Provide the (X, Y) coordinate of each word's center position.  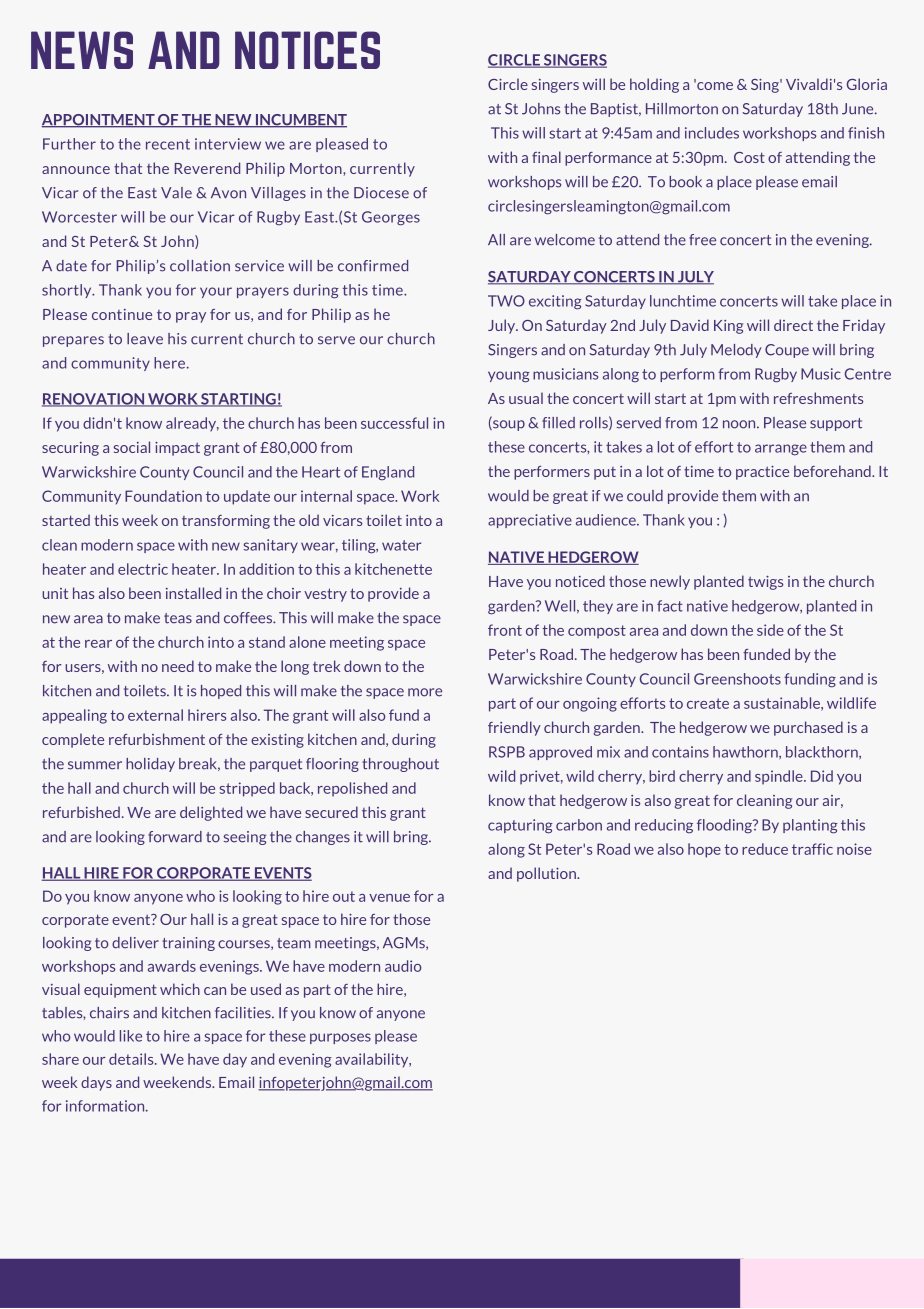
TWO (506, 301)
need (178, 666)
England (388, 473)
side (770, 630)
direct (793, 325)
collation (200, 266)
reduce (765, 849)
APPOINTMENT (99, 121)
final (546, 157)
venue (389, 898)
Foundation (163, 496)
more (425, 692)
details (132, 1059)
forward (175, 837)
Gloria (867, 84)
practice (762, 473)
